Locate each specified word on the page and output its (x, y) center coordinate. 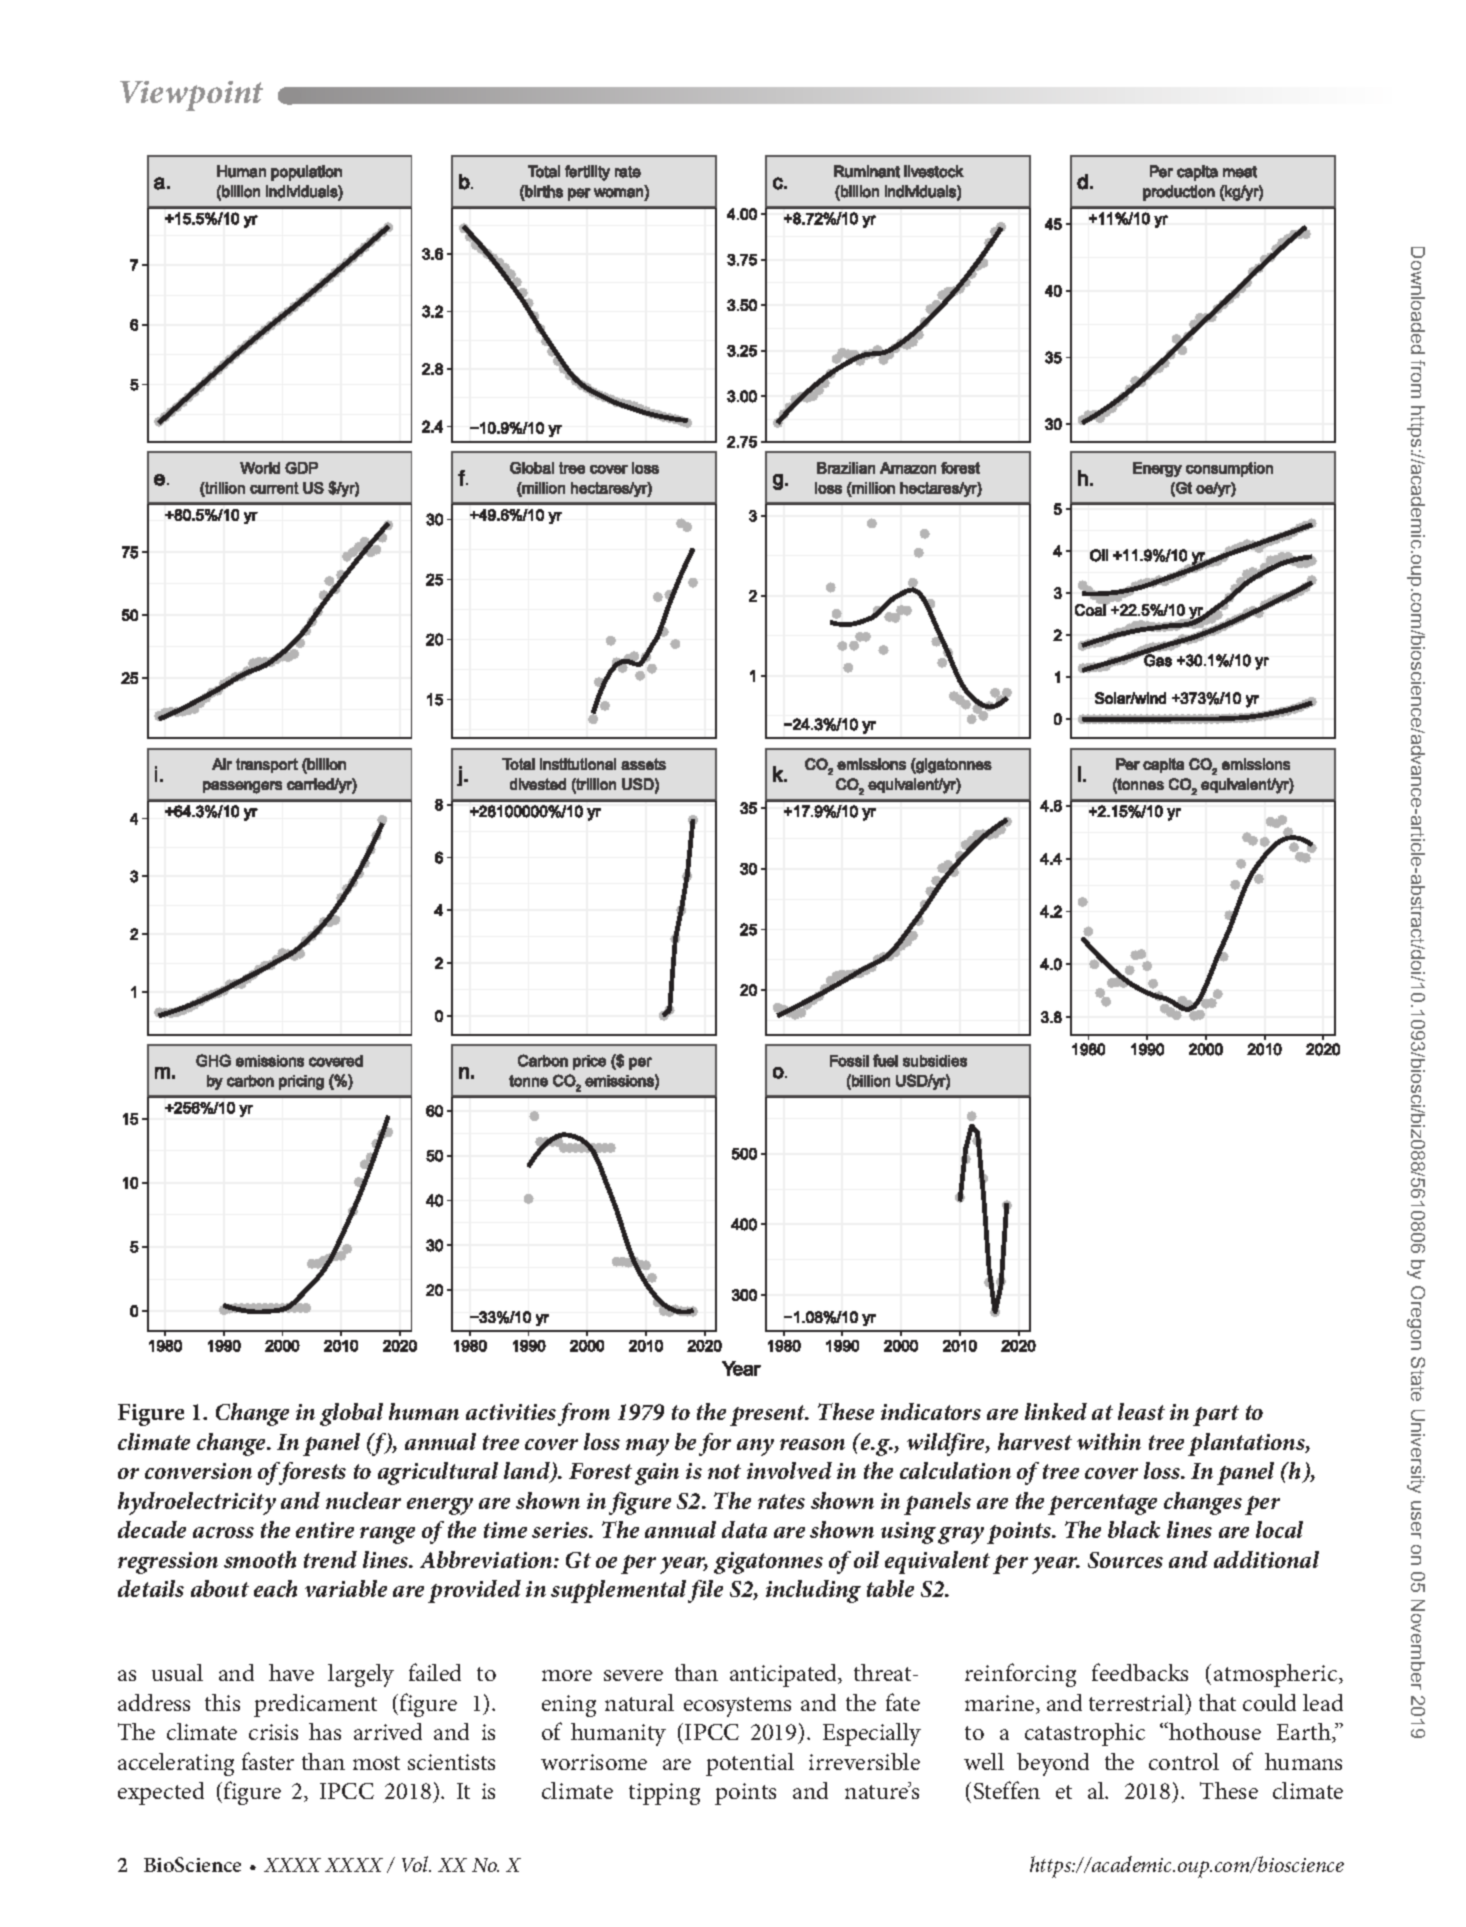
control (1184, 1761)
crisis (273, 1732)
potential (750, 1764)
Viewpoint (191, 96)
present (769, 1415)
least (1141, 1411)
